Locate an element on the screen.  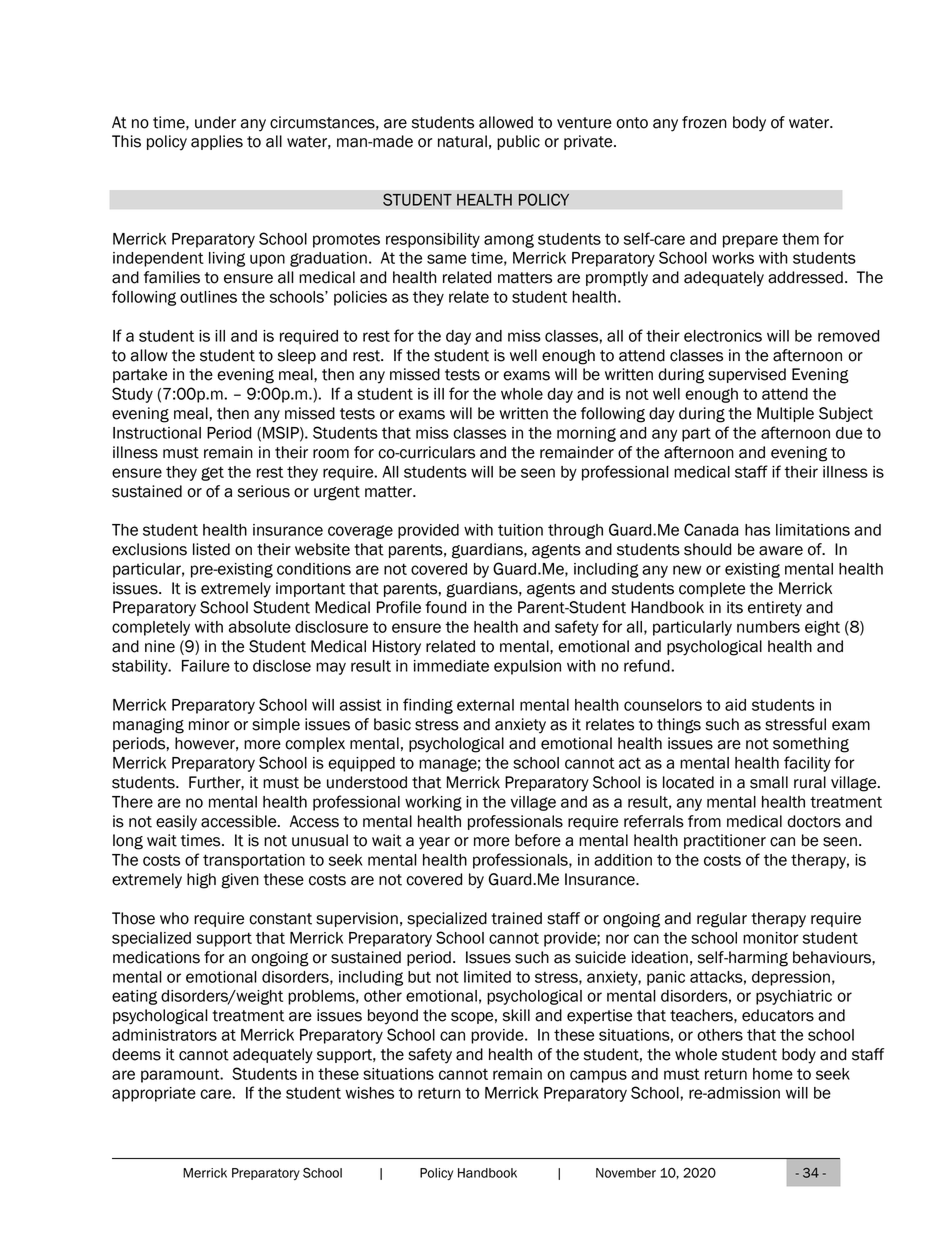
Instructional is located at coordinates (157, 433).
